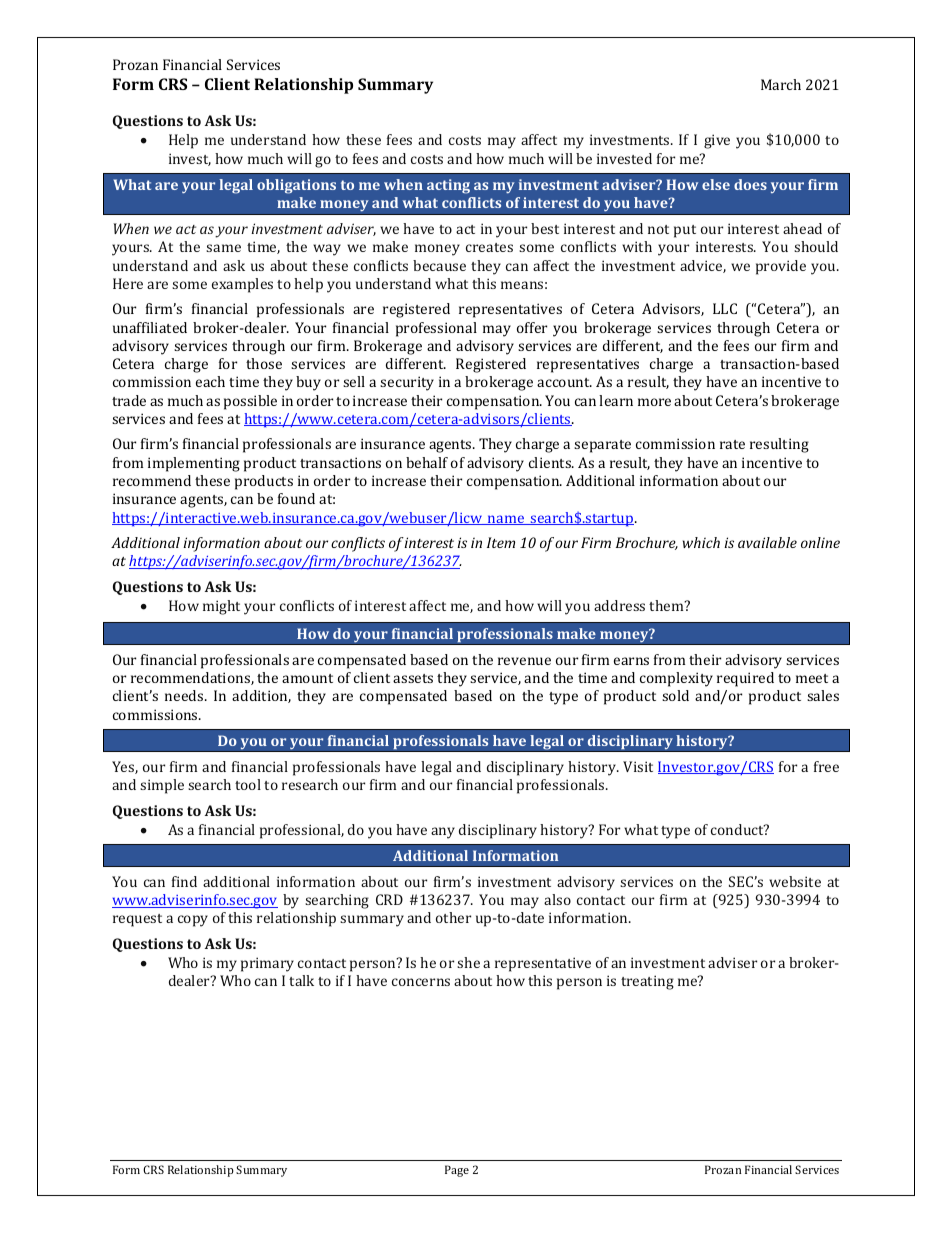 Image resolution: width=952 pixels, height=1233 pixels. What do you see at coordinates (717, 141) in the page?
I see `give` at bounding box center [717, 141].
